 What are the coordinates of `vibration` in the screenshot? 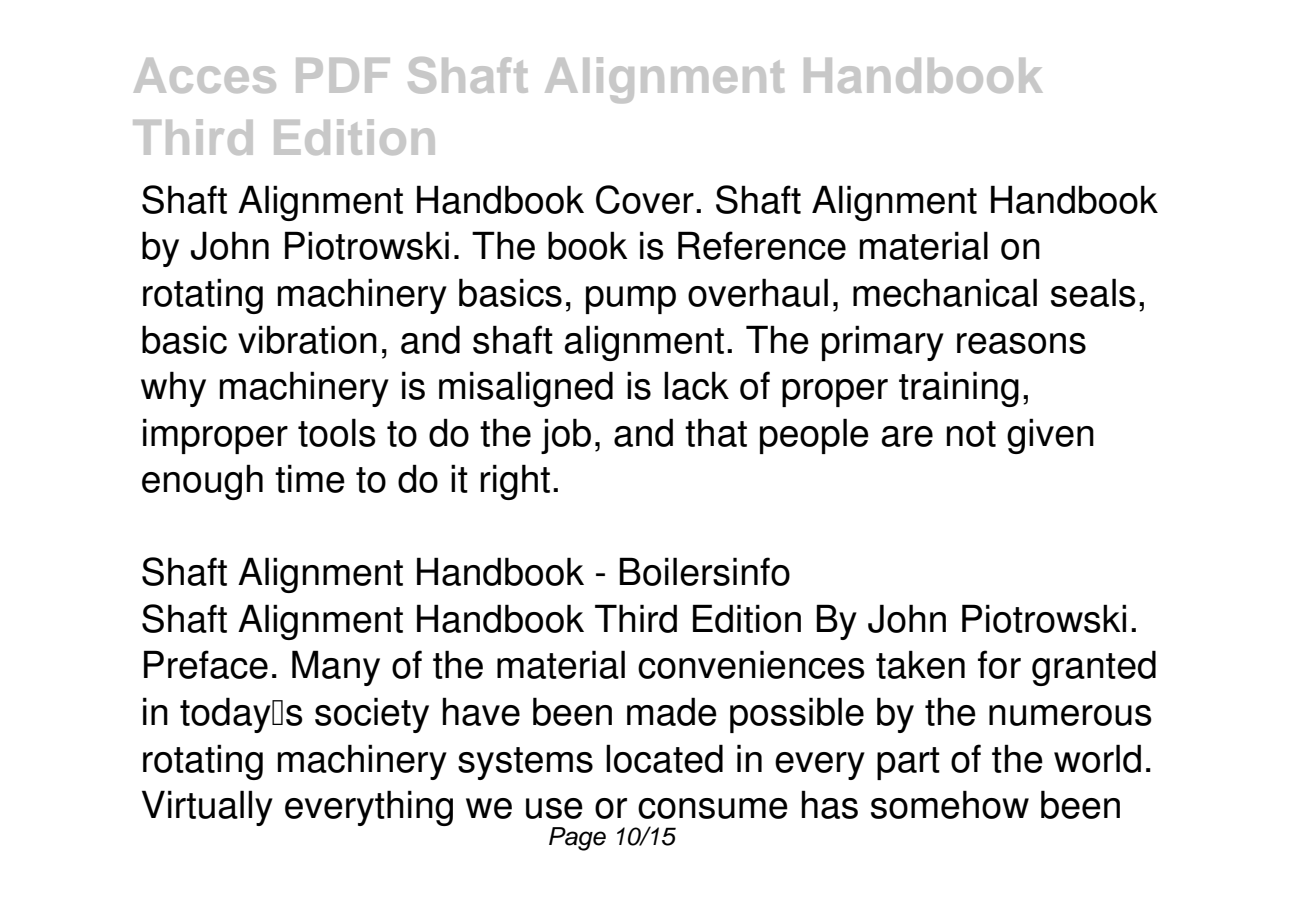 It's located at (307, 339).
